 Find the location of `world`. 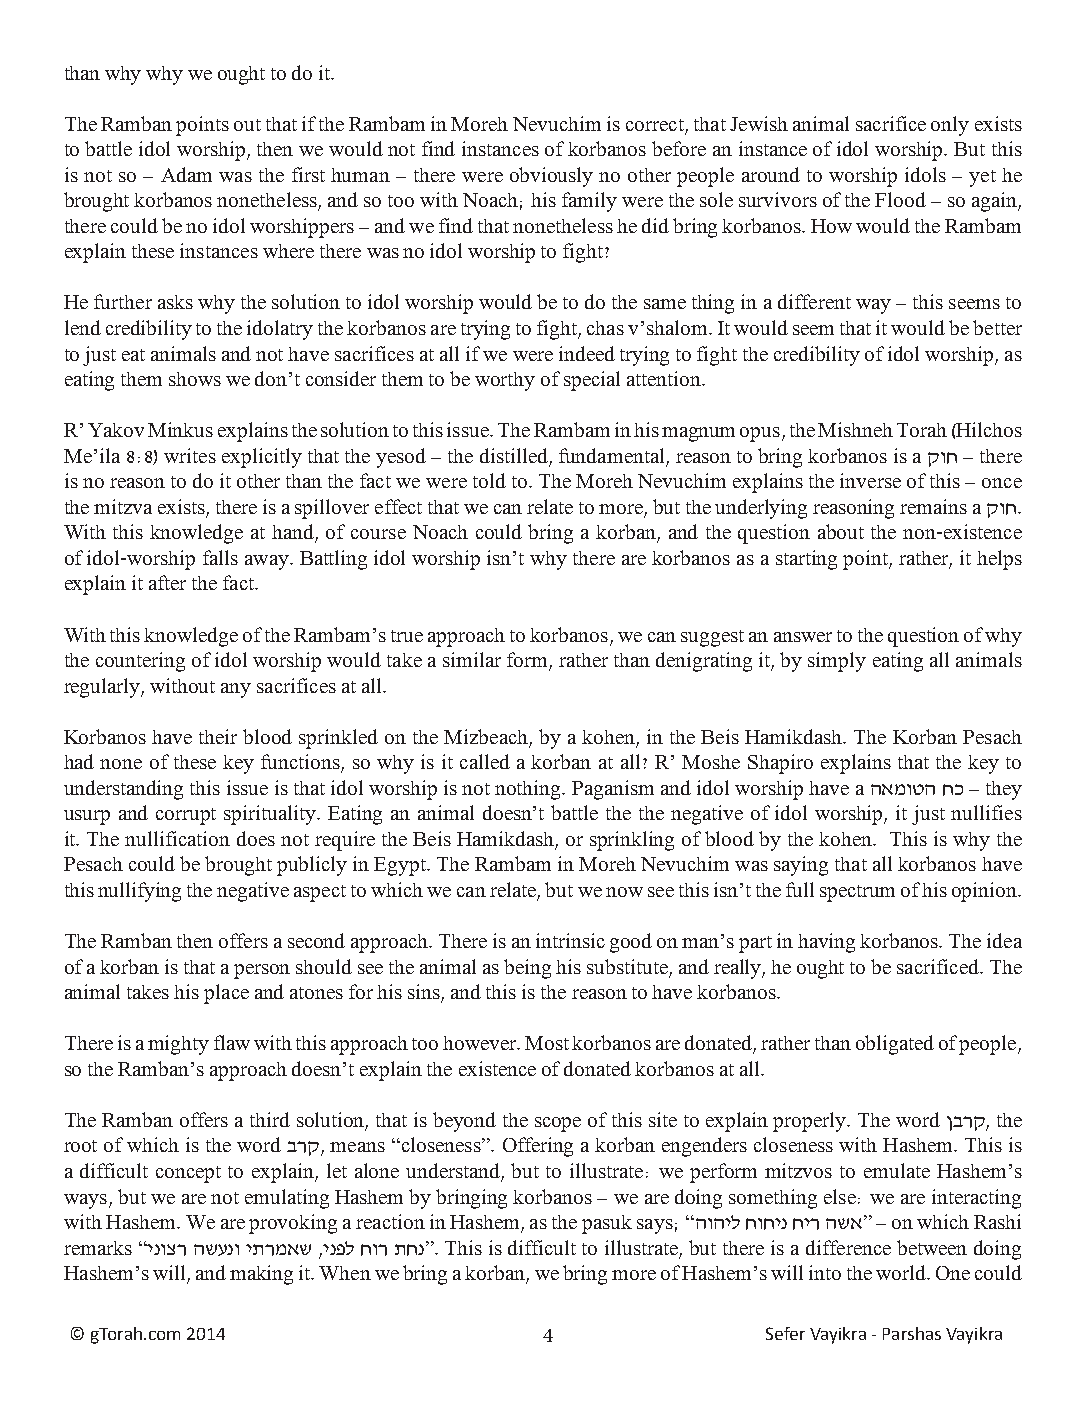

world is located at coordinates (902, 1272).
